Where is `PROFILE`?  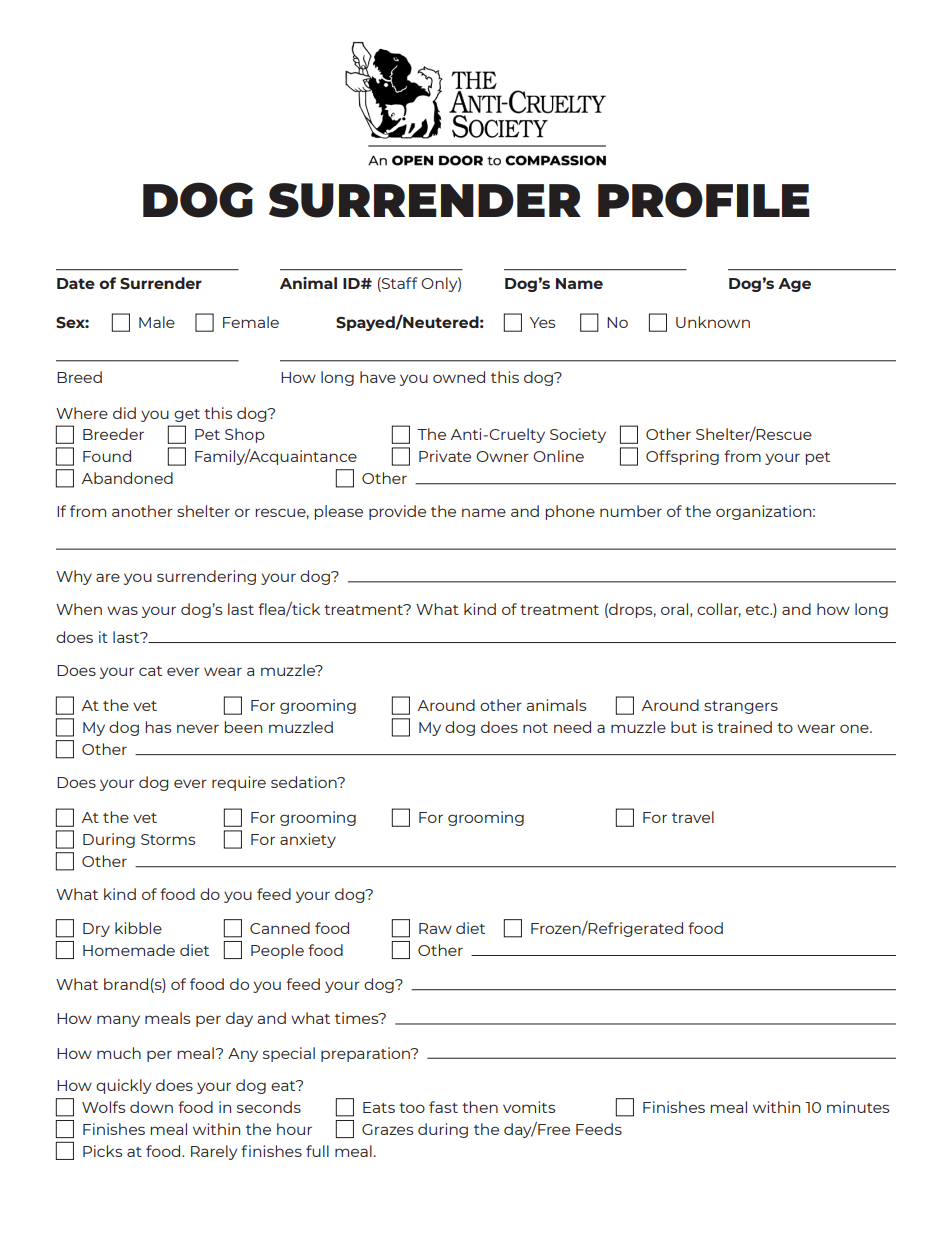 PROFILE is located at coordinates (704, 200).
